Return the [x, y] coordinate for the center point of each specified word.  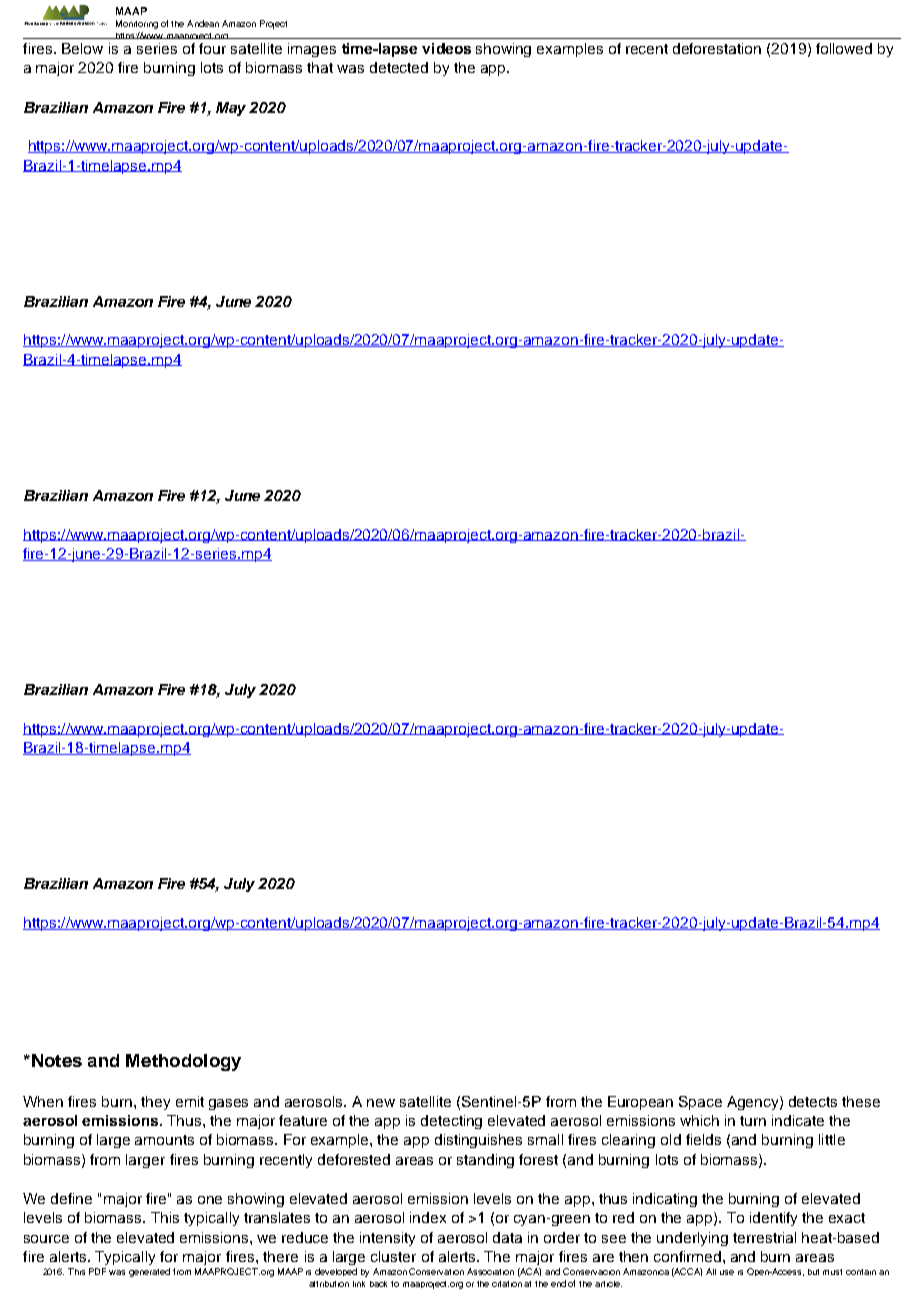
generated [149, 1272]
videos [446, 48]
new [381, 1103]
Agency [754, 1103]
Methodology [183, 1062]
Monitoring [137, 24]
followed [844, 48]
